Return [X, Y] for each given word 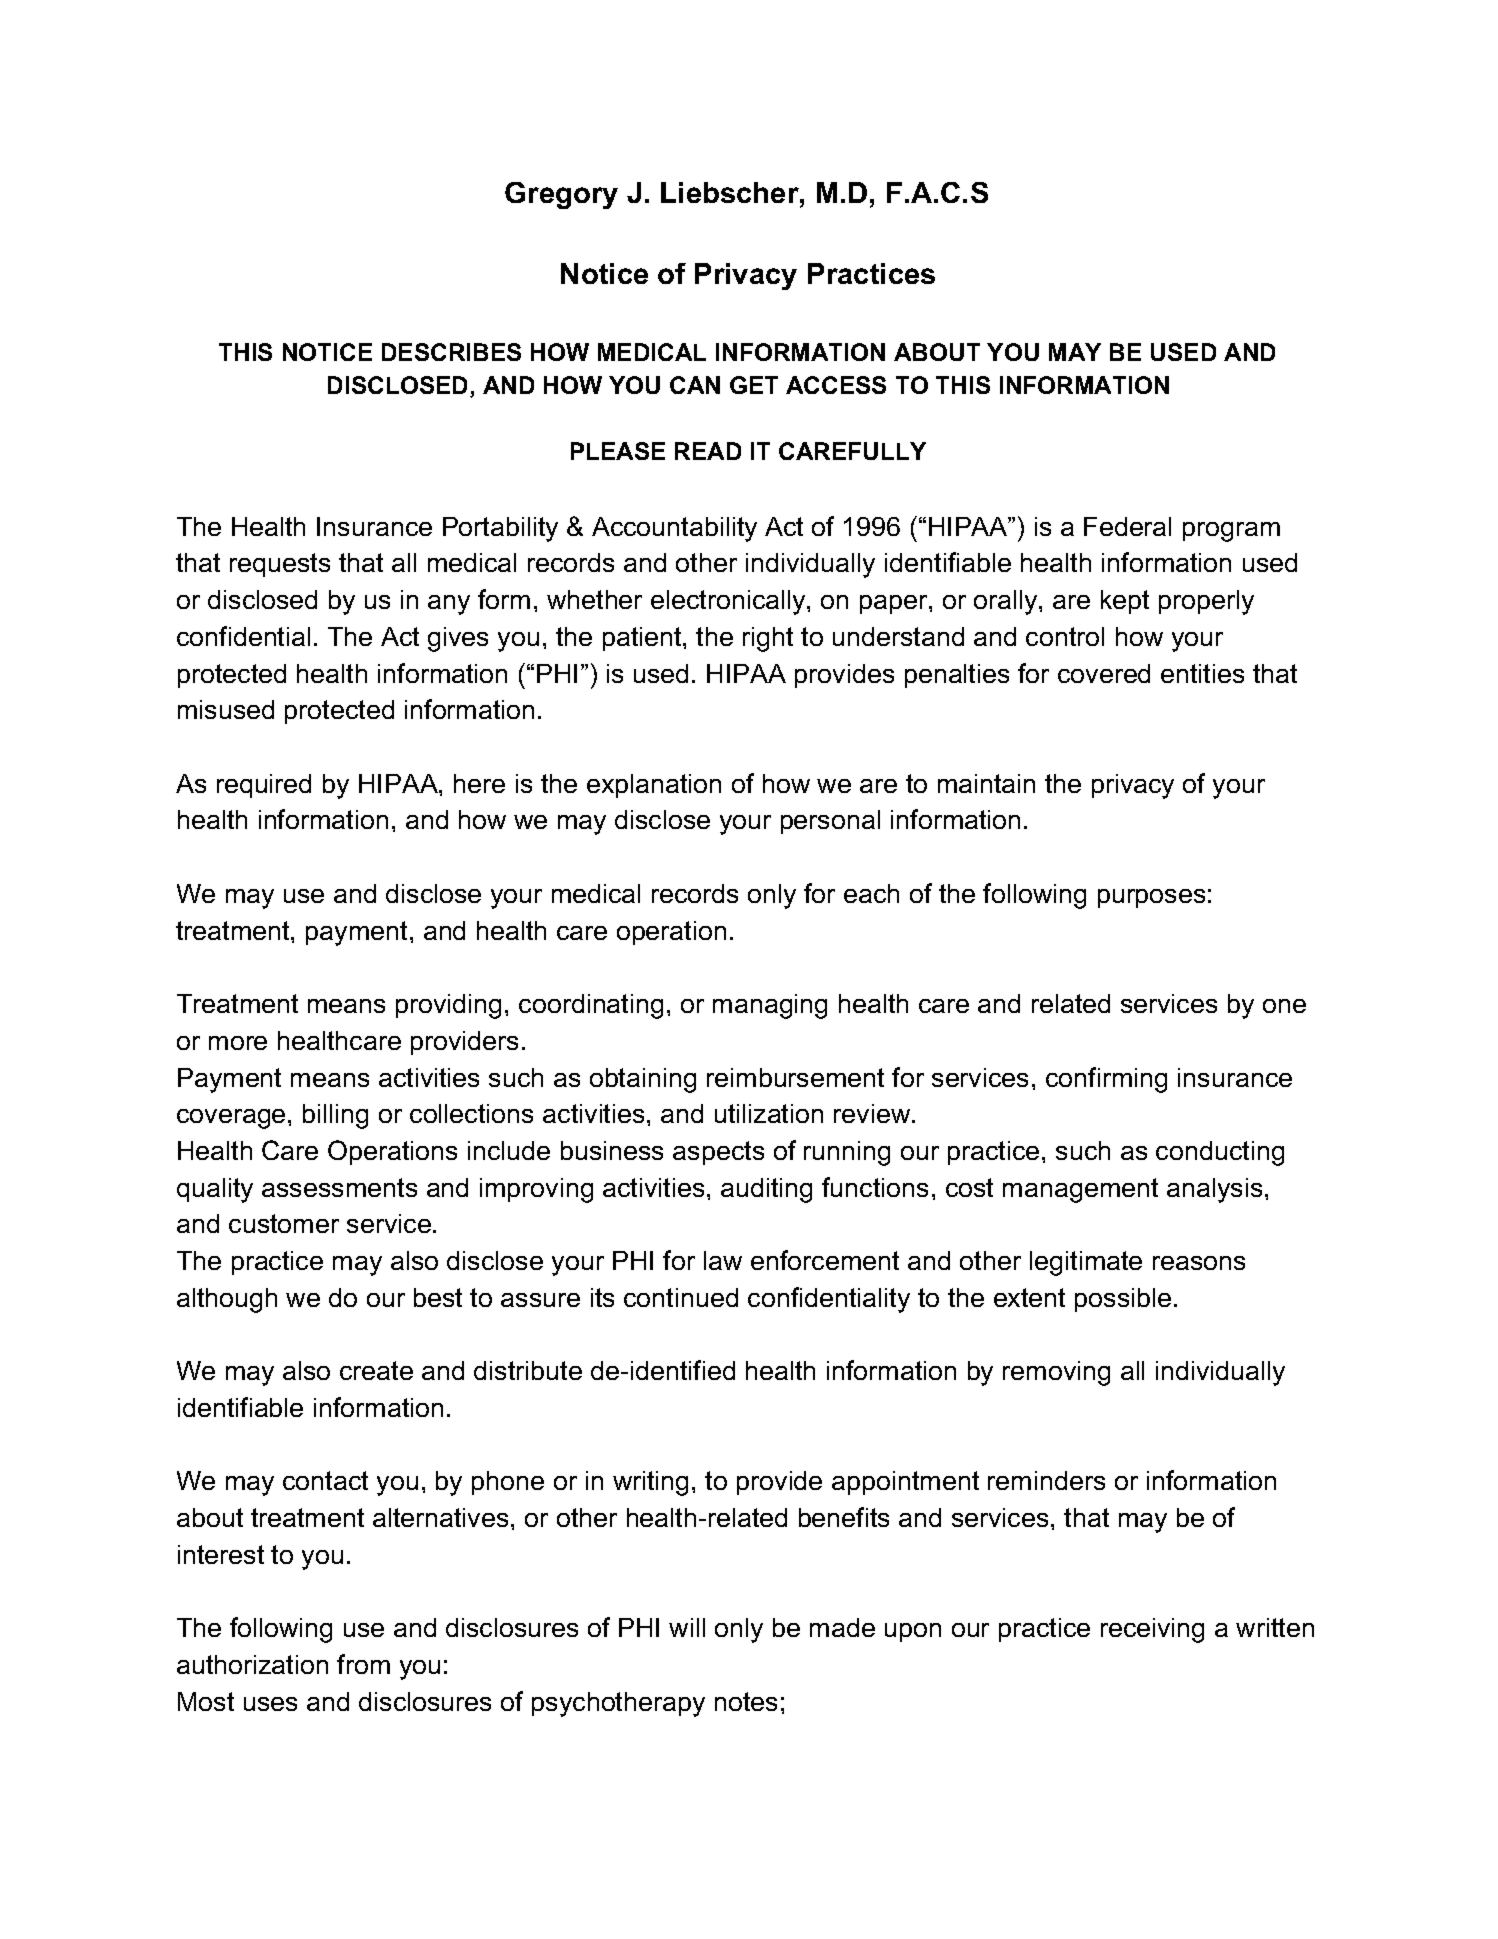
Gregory [561, 195]
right [768, 639]
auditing [766, 1190]
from [363, 1664]
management [1080, 1190]
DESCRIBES [451, 352]
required [264, 786]
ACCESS [836, 385]
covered [1104, 673]
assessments [339, 1187]
